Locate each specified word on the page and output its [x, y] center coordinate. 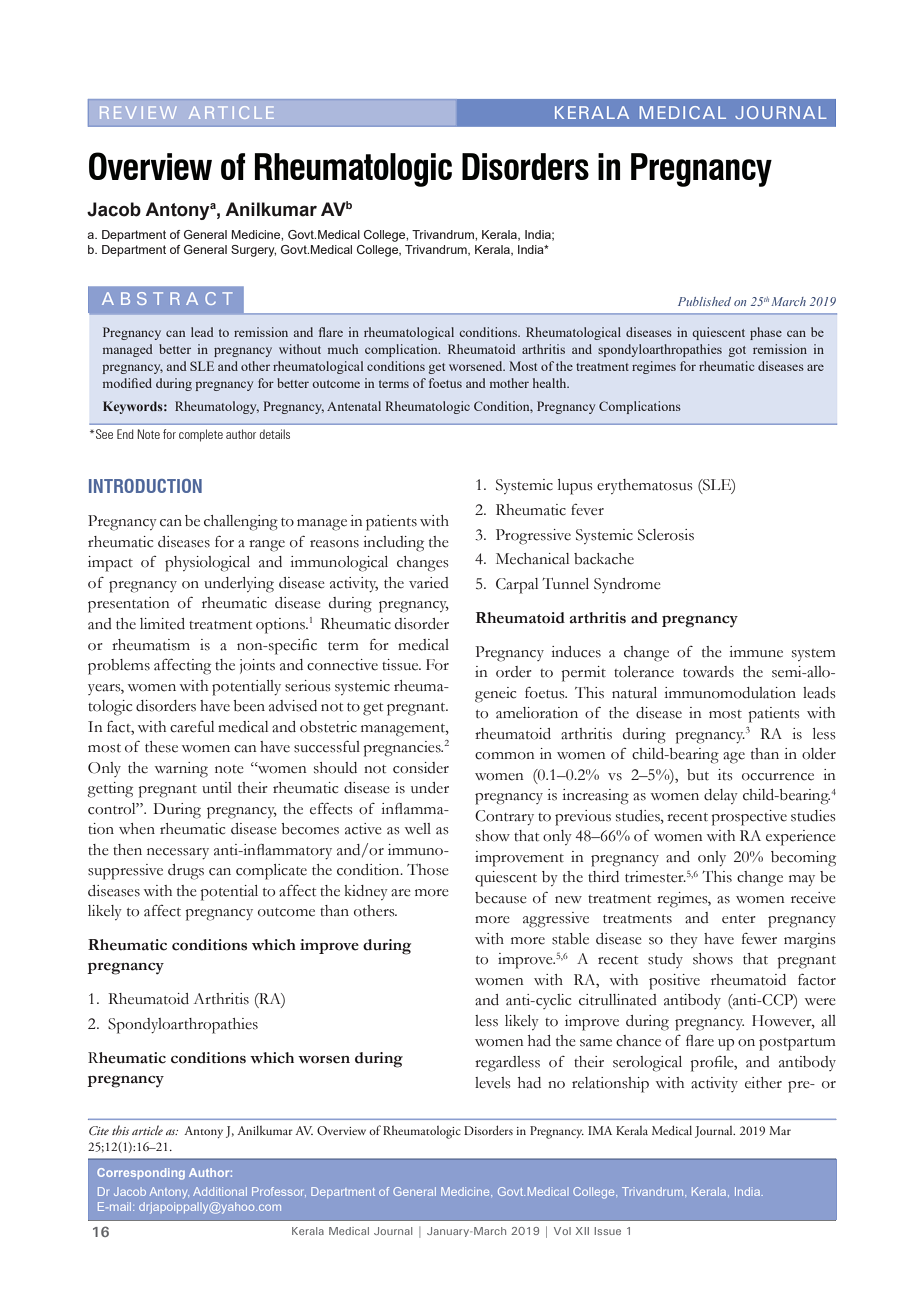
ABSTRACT [167, 298]
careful [192, 727]
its [725, 775]
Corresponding [141, 1174]
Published [704, 301]
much [343, 349]
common [505, 756]
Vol [562, 1231]
